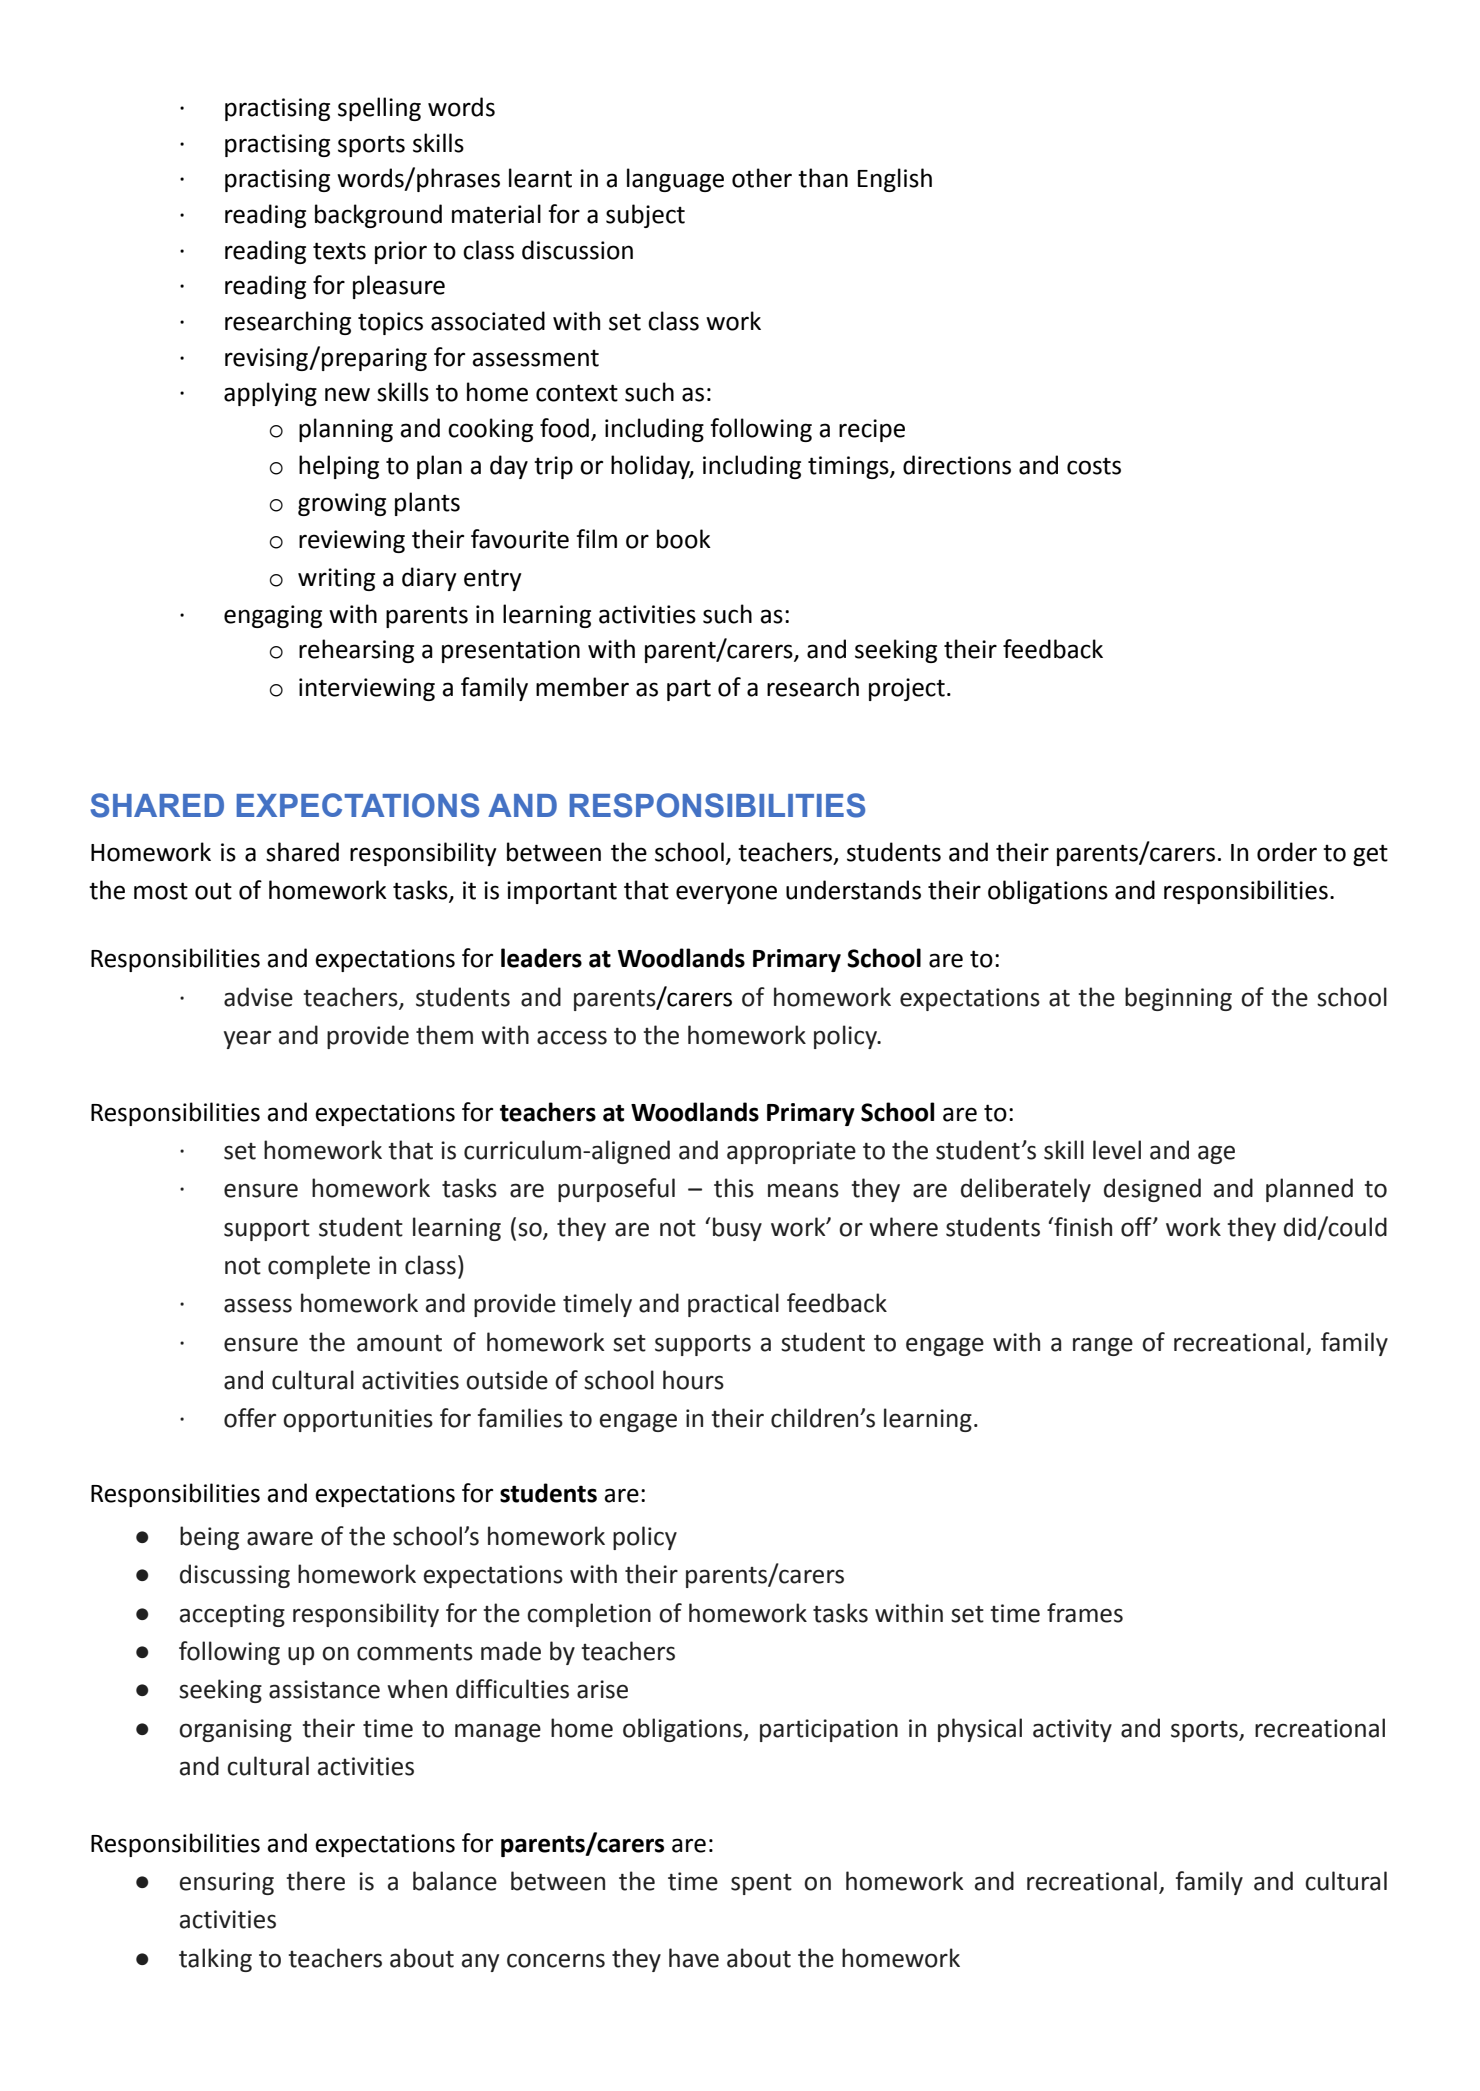 The width and height of the document is (1480, 2091). Describe the element at coordinates (1103, 1346) in the document. I see `range` at that location.
